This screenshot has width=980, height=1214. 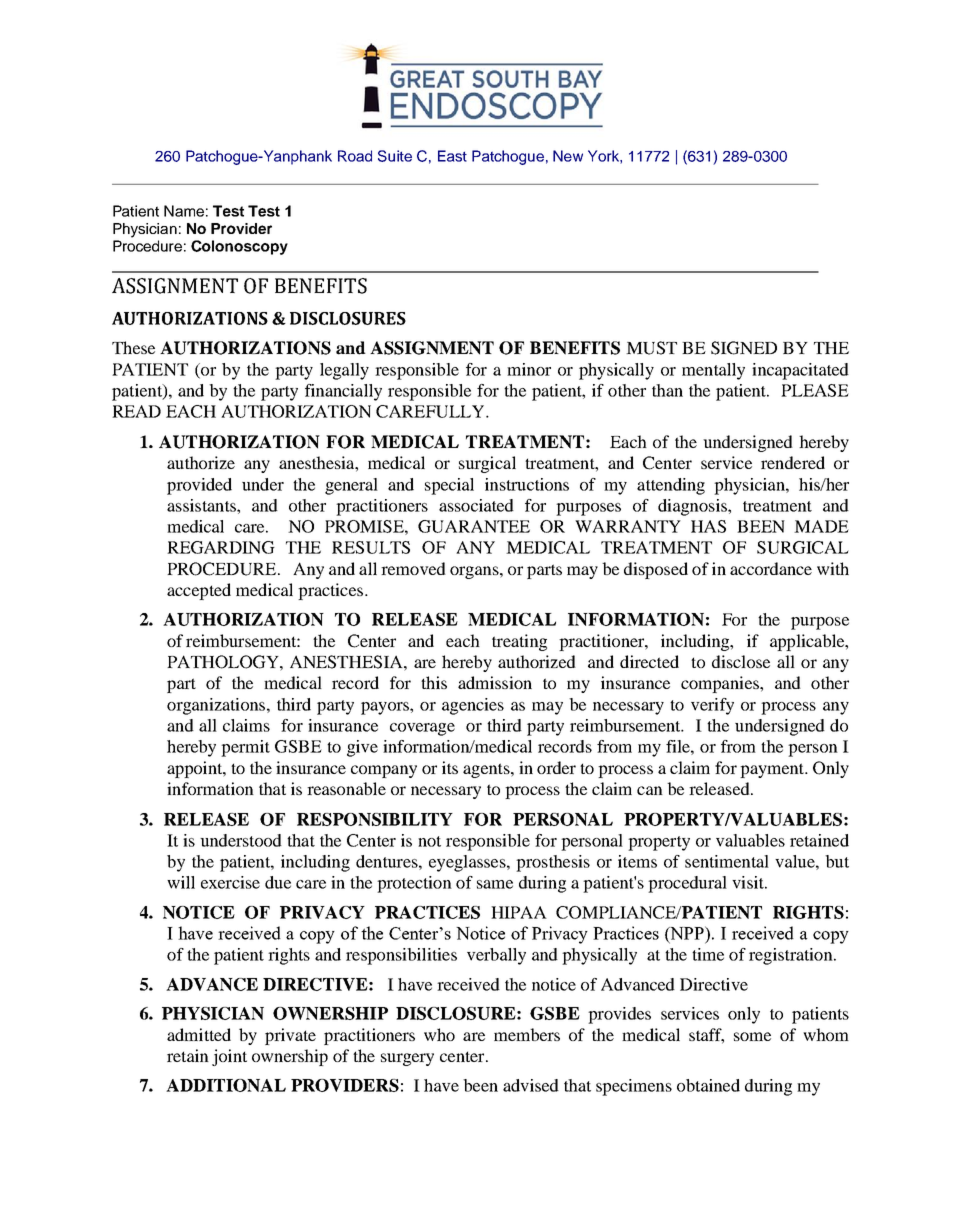 What do you see at coordinates (230, 882) in the screenshot?
I see `exercise` at bounding box center [230, 882].
